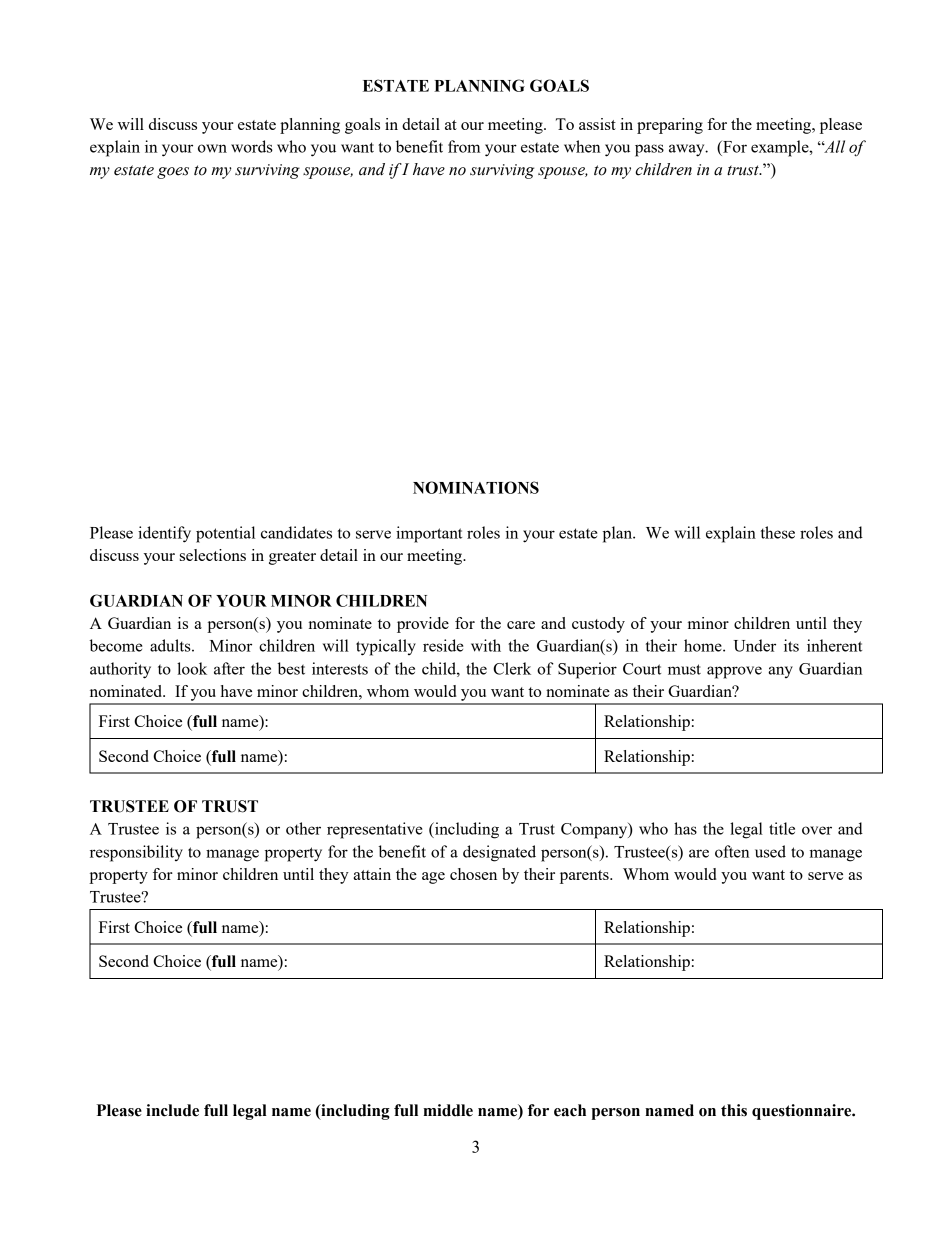 The height and width of the screenshot is (1233, 952). Describe the element at coordinates (734, 1110) in the screenshot. I see `this` at that location.
